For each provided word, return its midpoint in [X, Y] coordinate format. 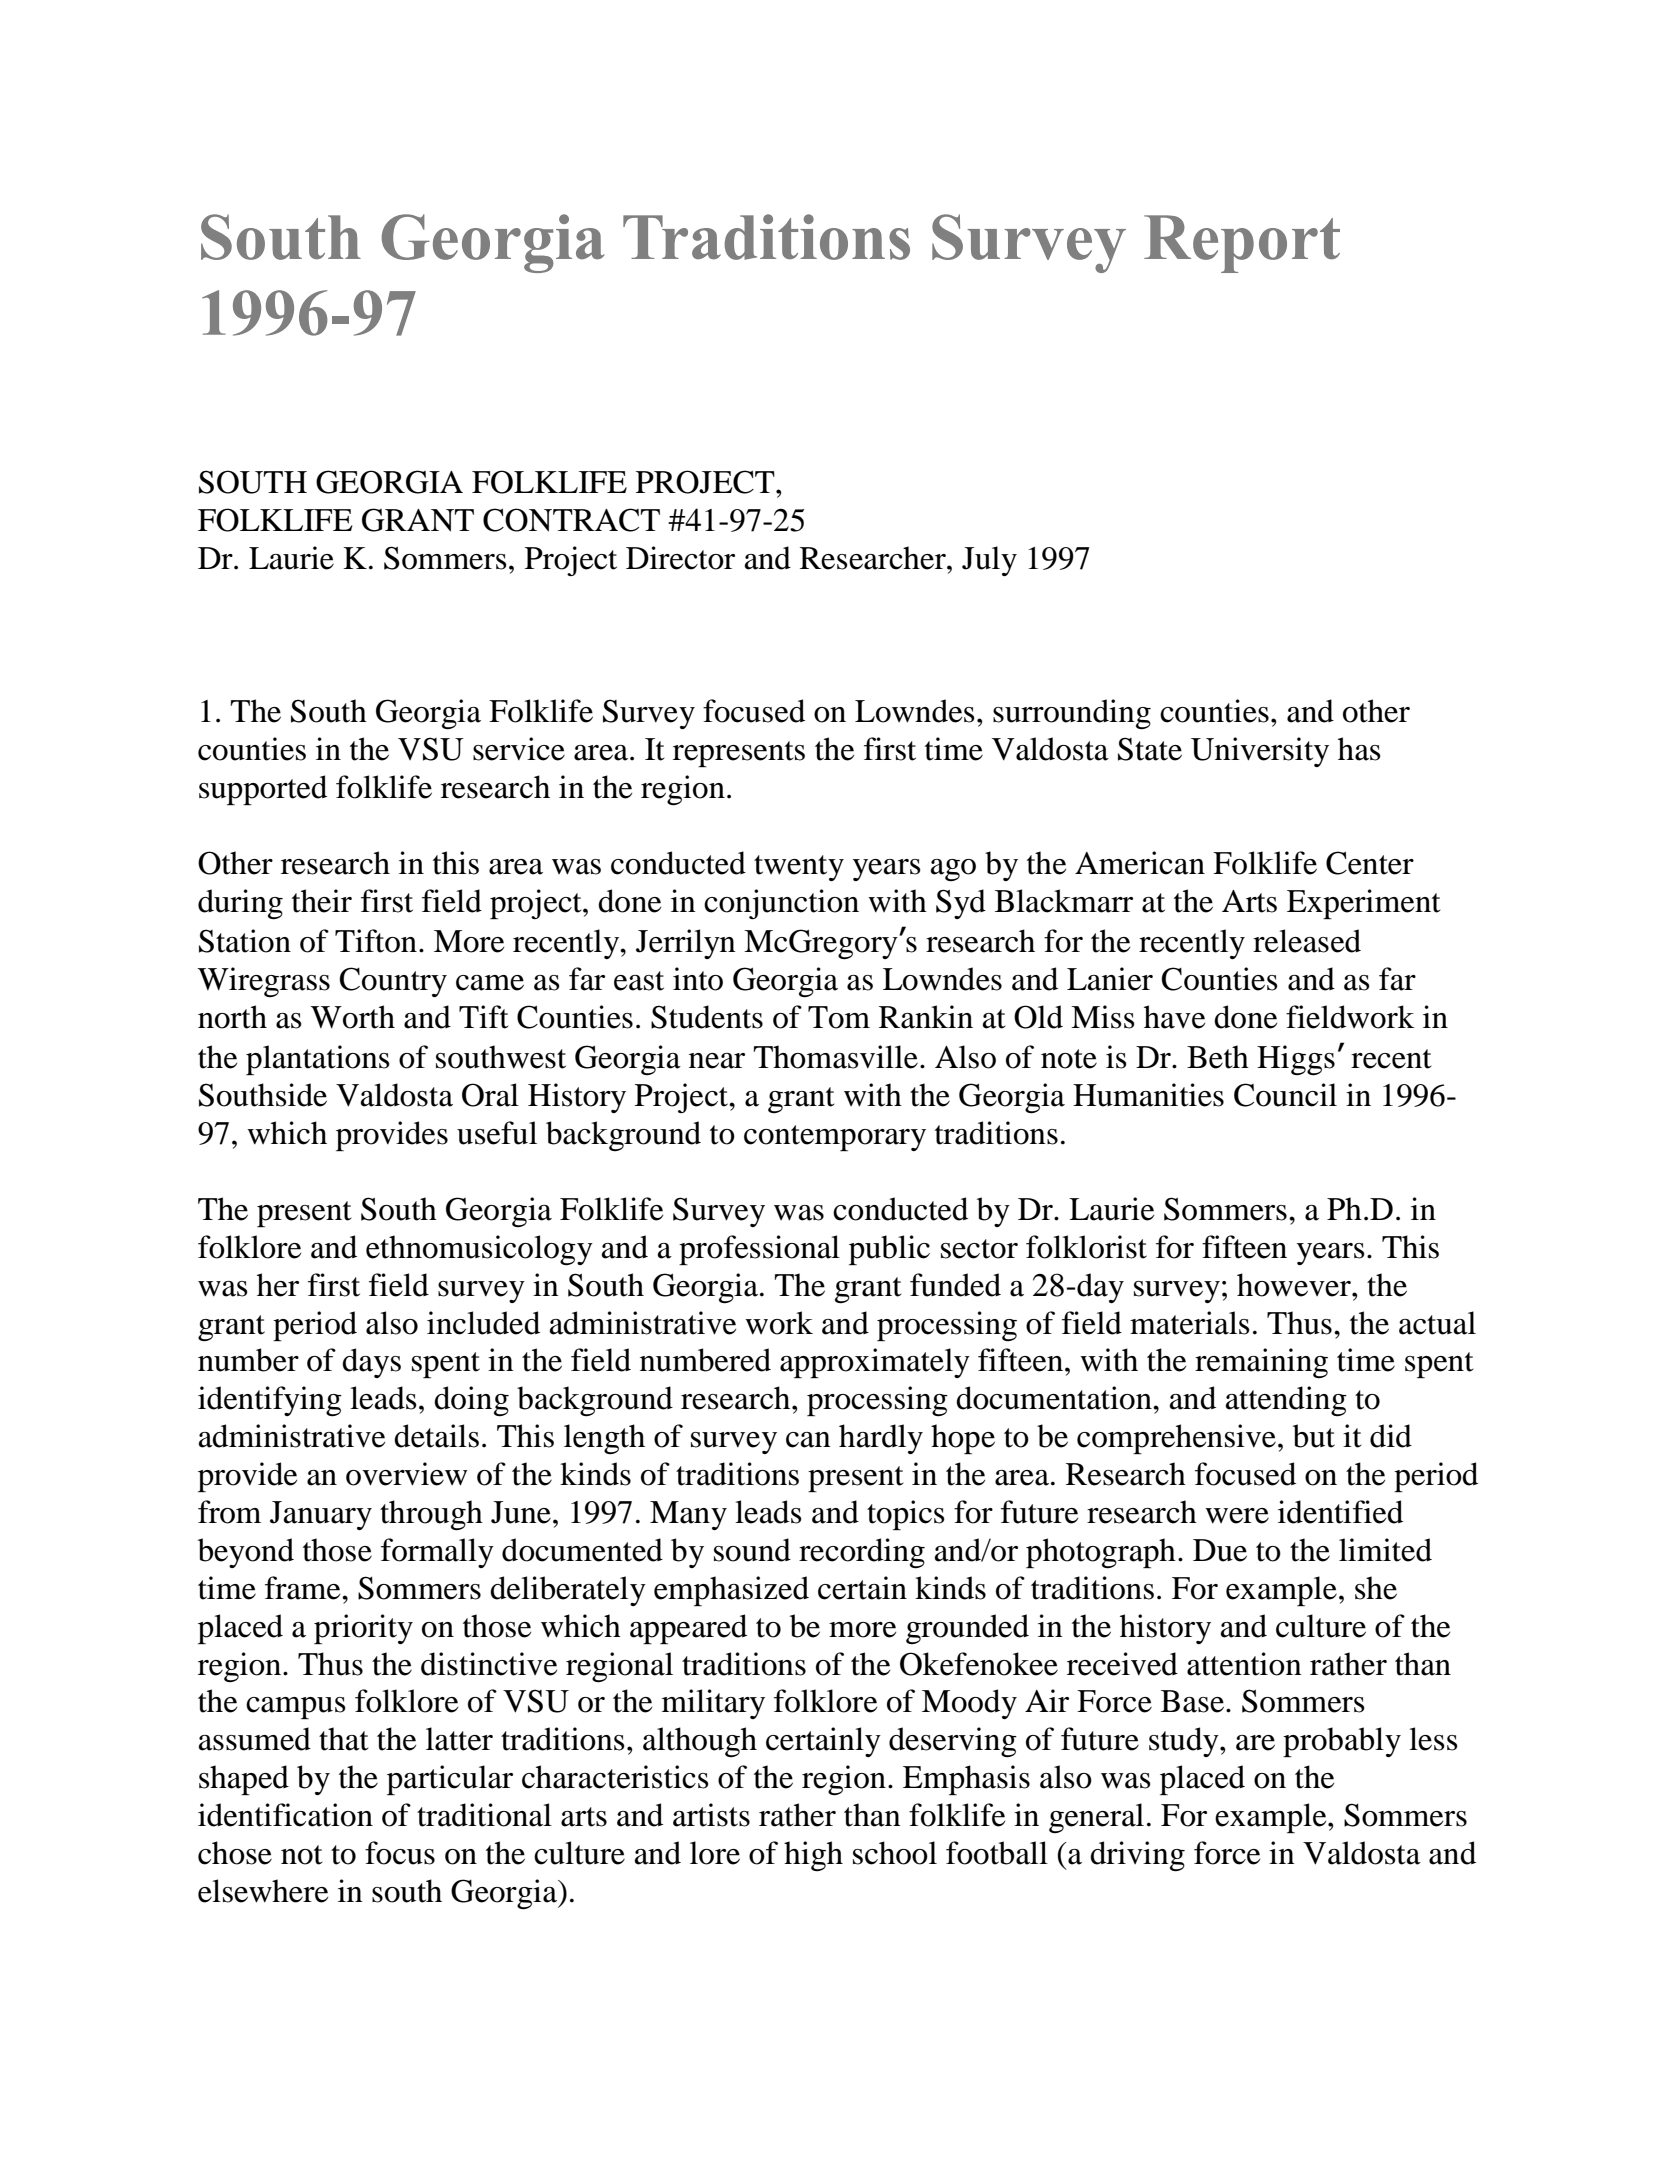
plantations [318, 1060]
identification [285, 1815]
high [813, 1856]
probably [1342, 1742]
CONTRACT [571, 520]
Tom [839, 1017]
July [989, 561]
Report [1242, 244]
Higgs [1296, 1060]
